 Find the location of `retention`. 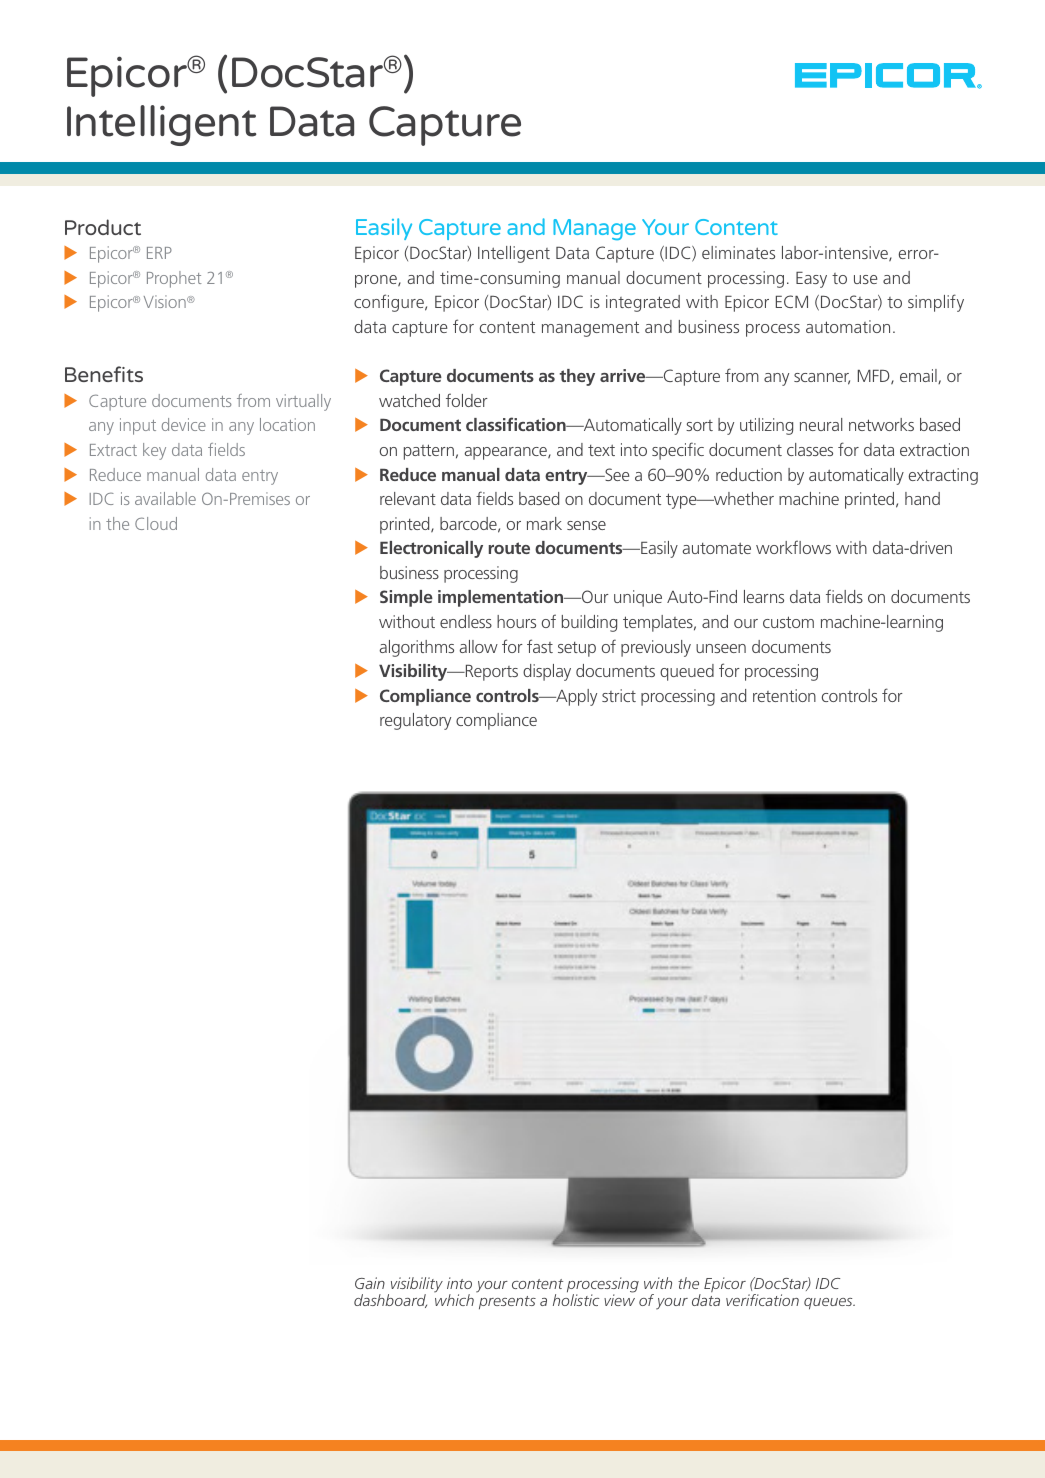

retention is located at coordinates (784, 695).
